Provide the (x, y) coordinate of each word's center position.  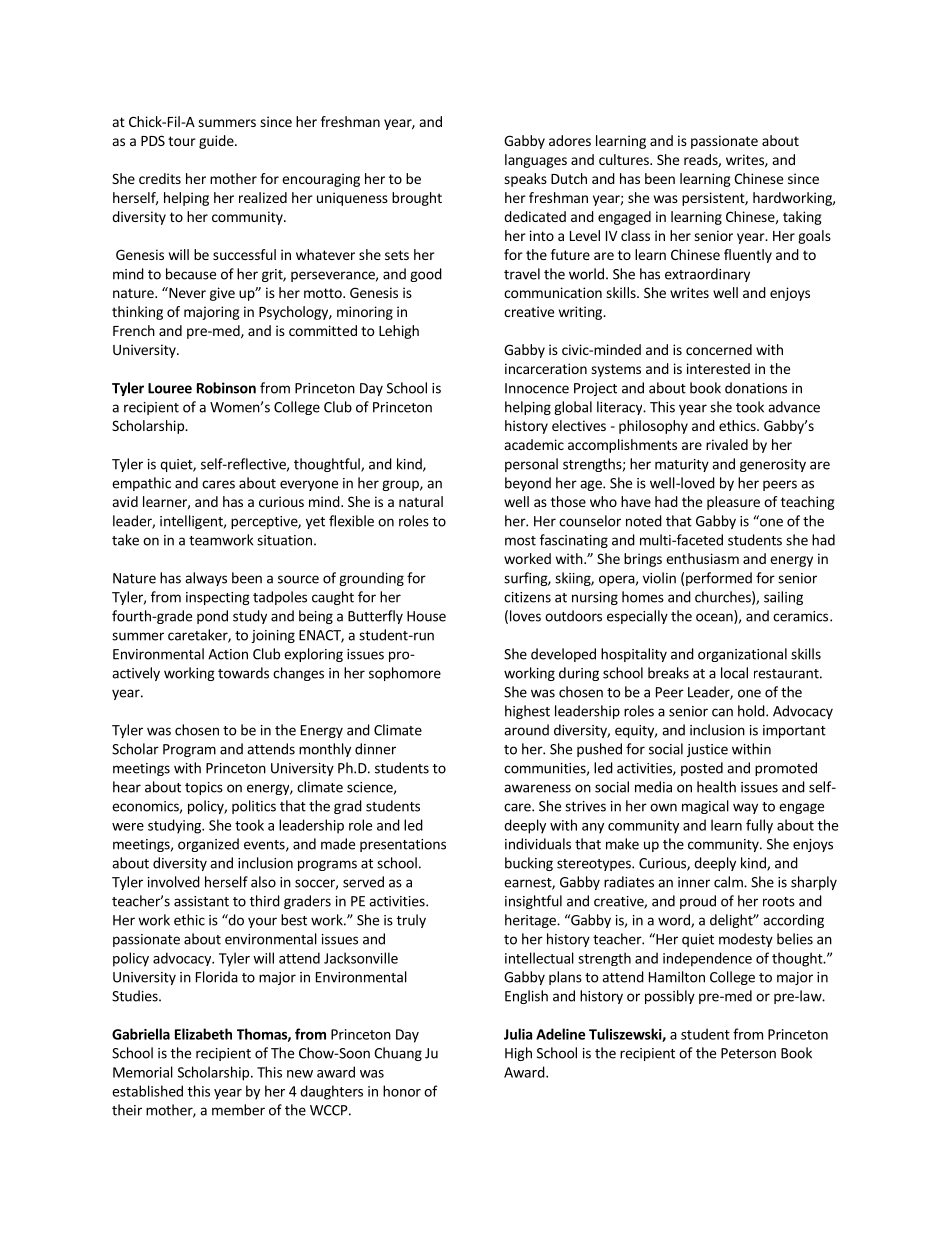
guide (217, 142)
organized (208, 845)
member (238, 1110)
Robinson (226, 388)
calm (729, 882)
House (426, 616)
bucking (529, 864)
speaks (525, 180)
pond (212, 617)
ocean (715, 618)
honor (402, 1091)
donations (756, 388)
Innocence (537, 388)
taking (802, 218)
